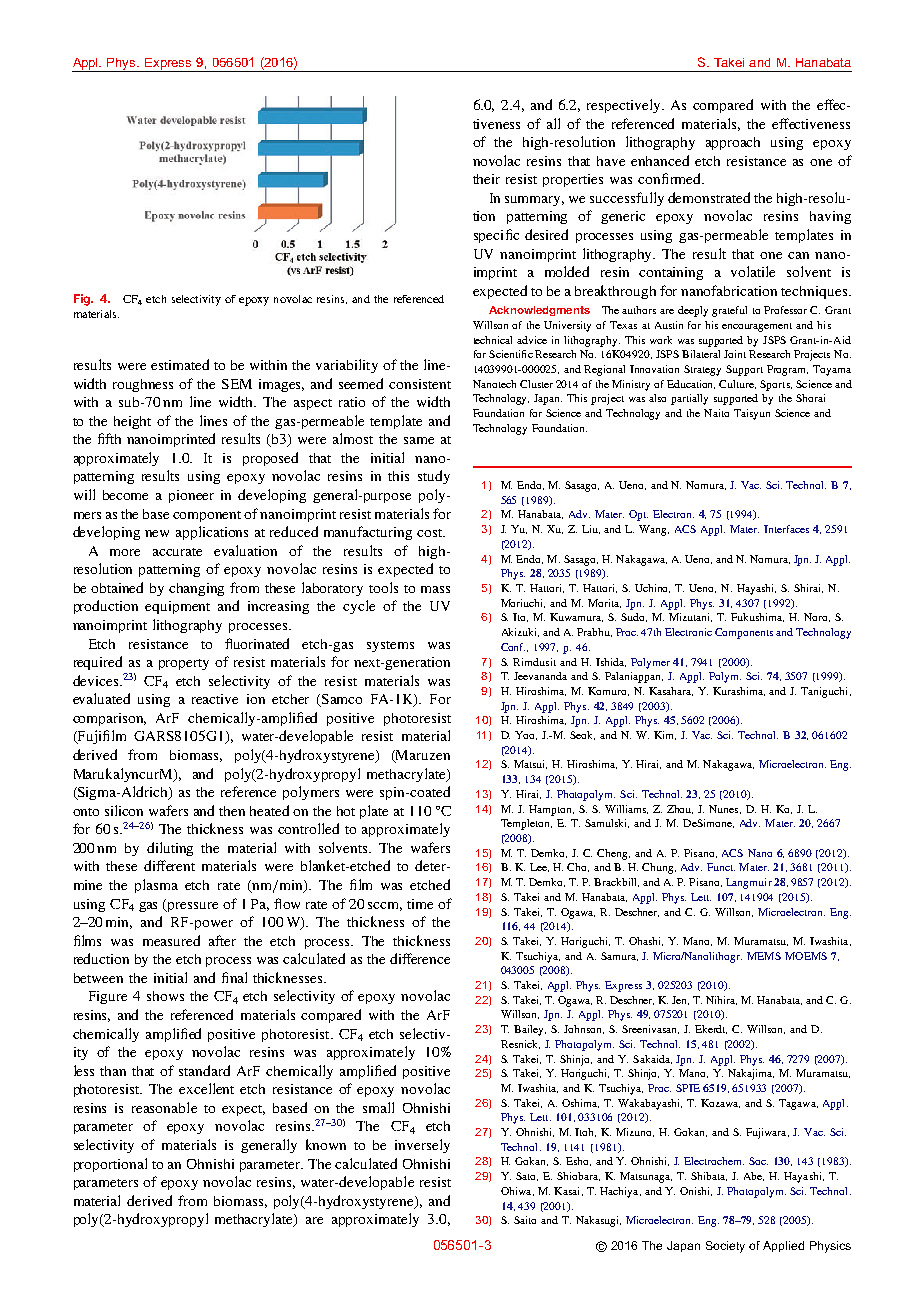 This document has width=924, height=1308. What do you see at coordinates (486, 179) in the document?
I see `their` at bounding box center [486, 179].
